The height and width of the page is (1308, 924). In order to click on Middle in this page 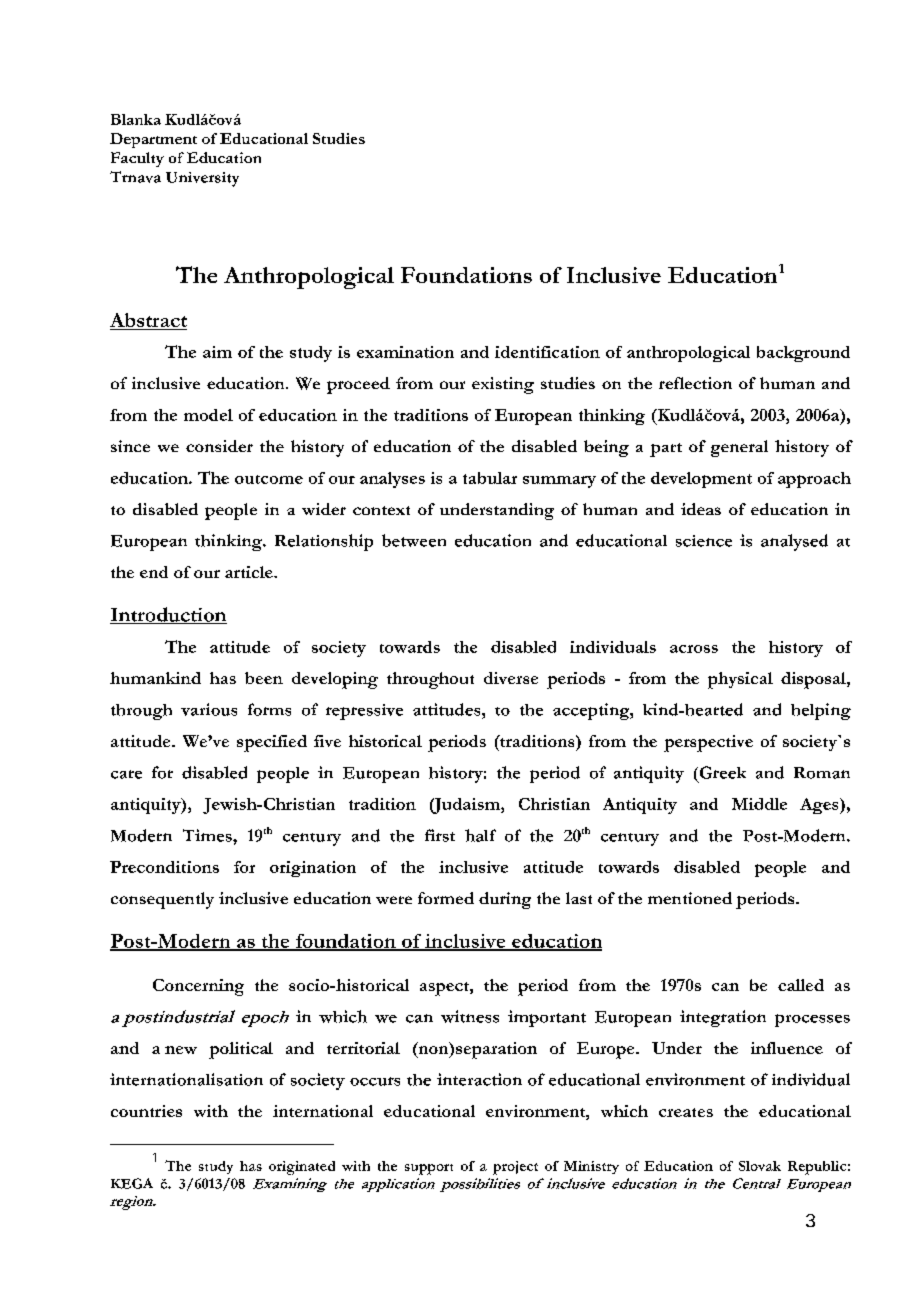, I will do `click(759, 804)`.
